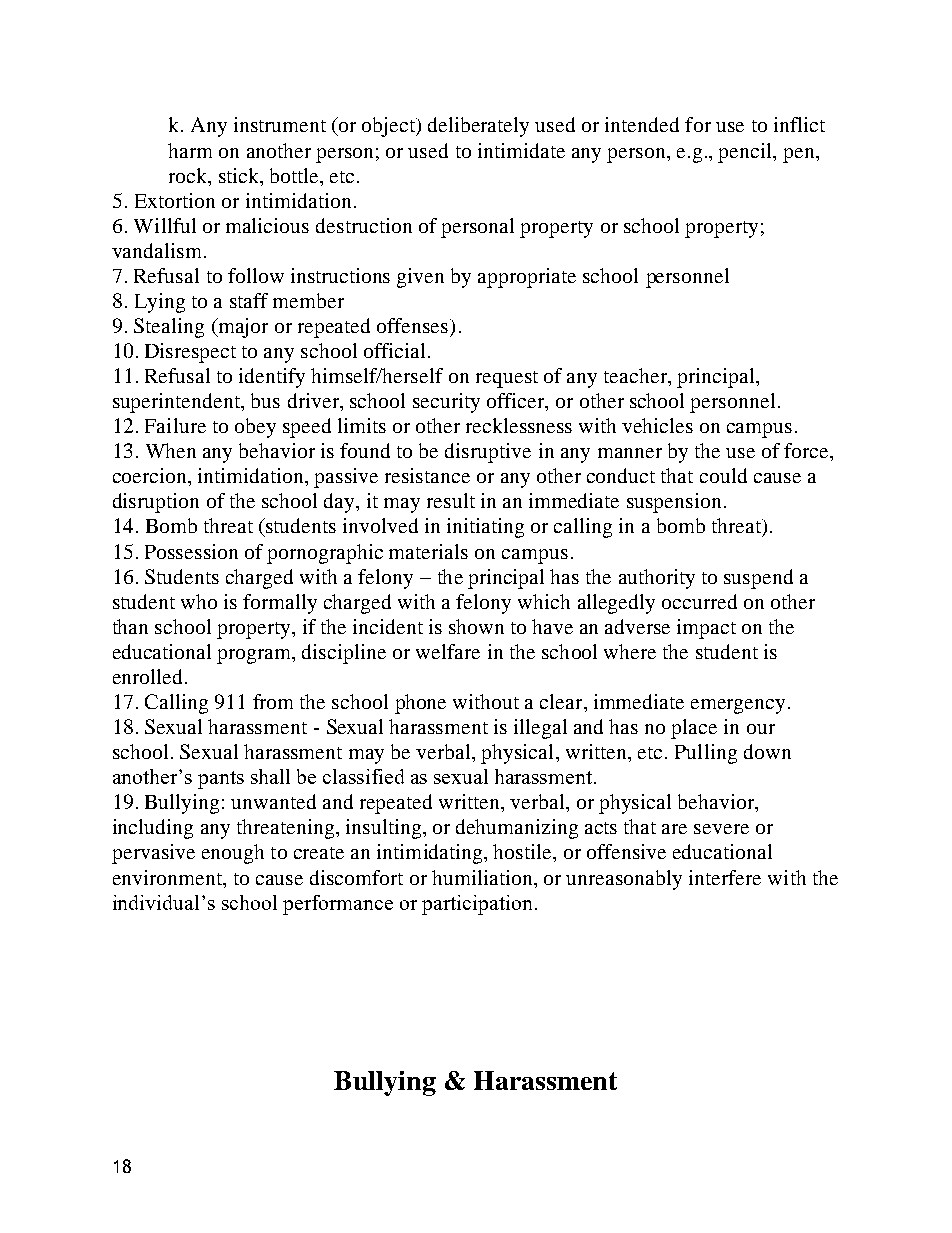 The image size is (952, 1233). Describe the element at coordinates (190, 150) in the page. I see `harm` at that location.
